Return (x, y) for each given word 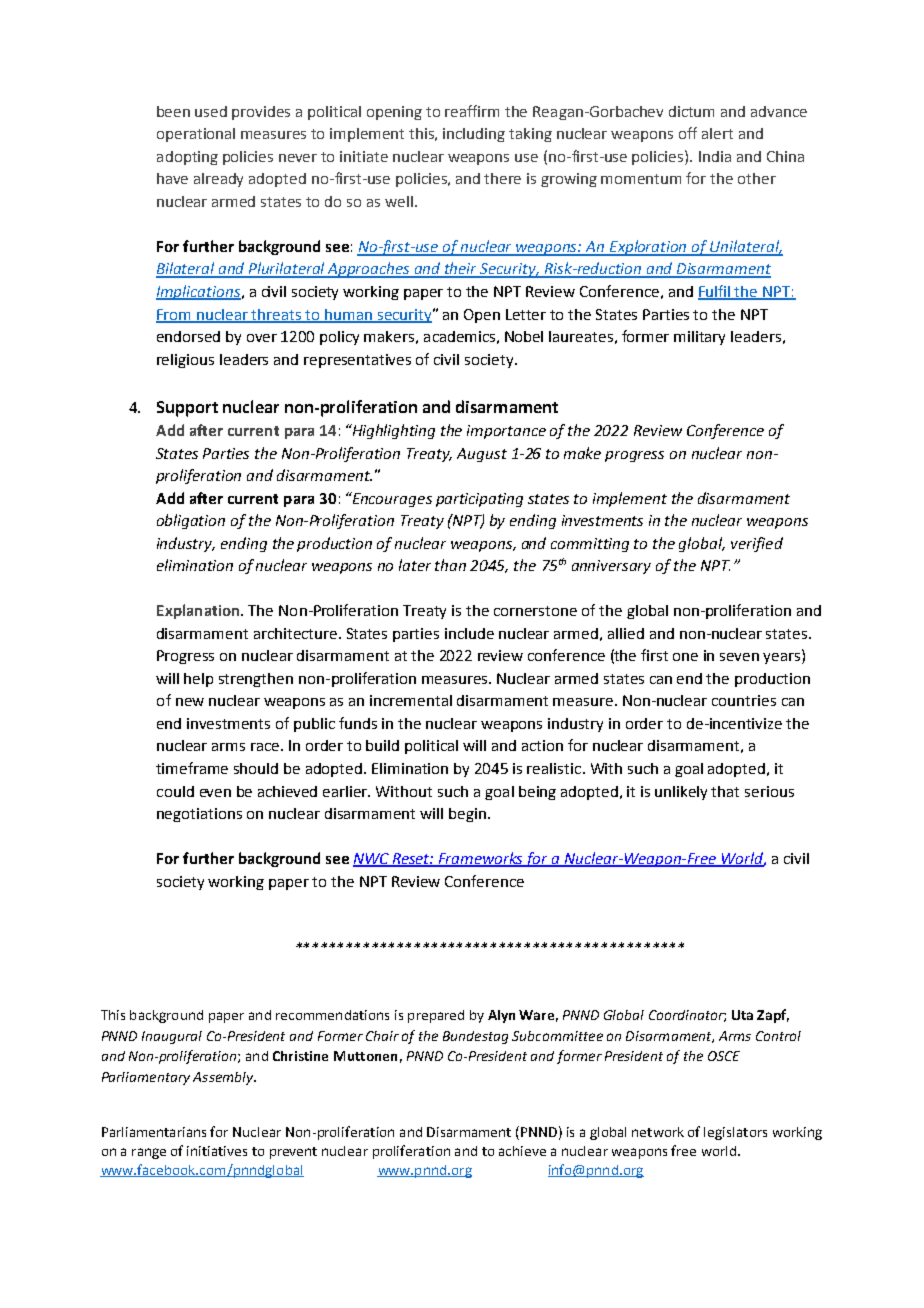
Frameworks (481, 859)
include (469, 633)
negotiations (199, 815)
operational (196, 135)
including (474, 135)
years (783, 658)
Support (187, 409)
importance (506, 432)
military (699, 338)
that (725, 791)
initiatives (217, 1151)
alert (717, 133)
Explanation (199, 611)
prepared (436, 1016)
